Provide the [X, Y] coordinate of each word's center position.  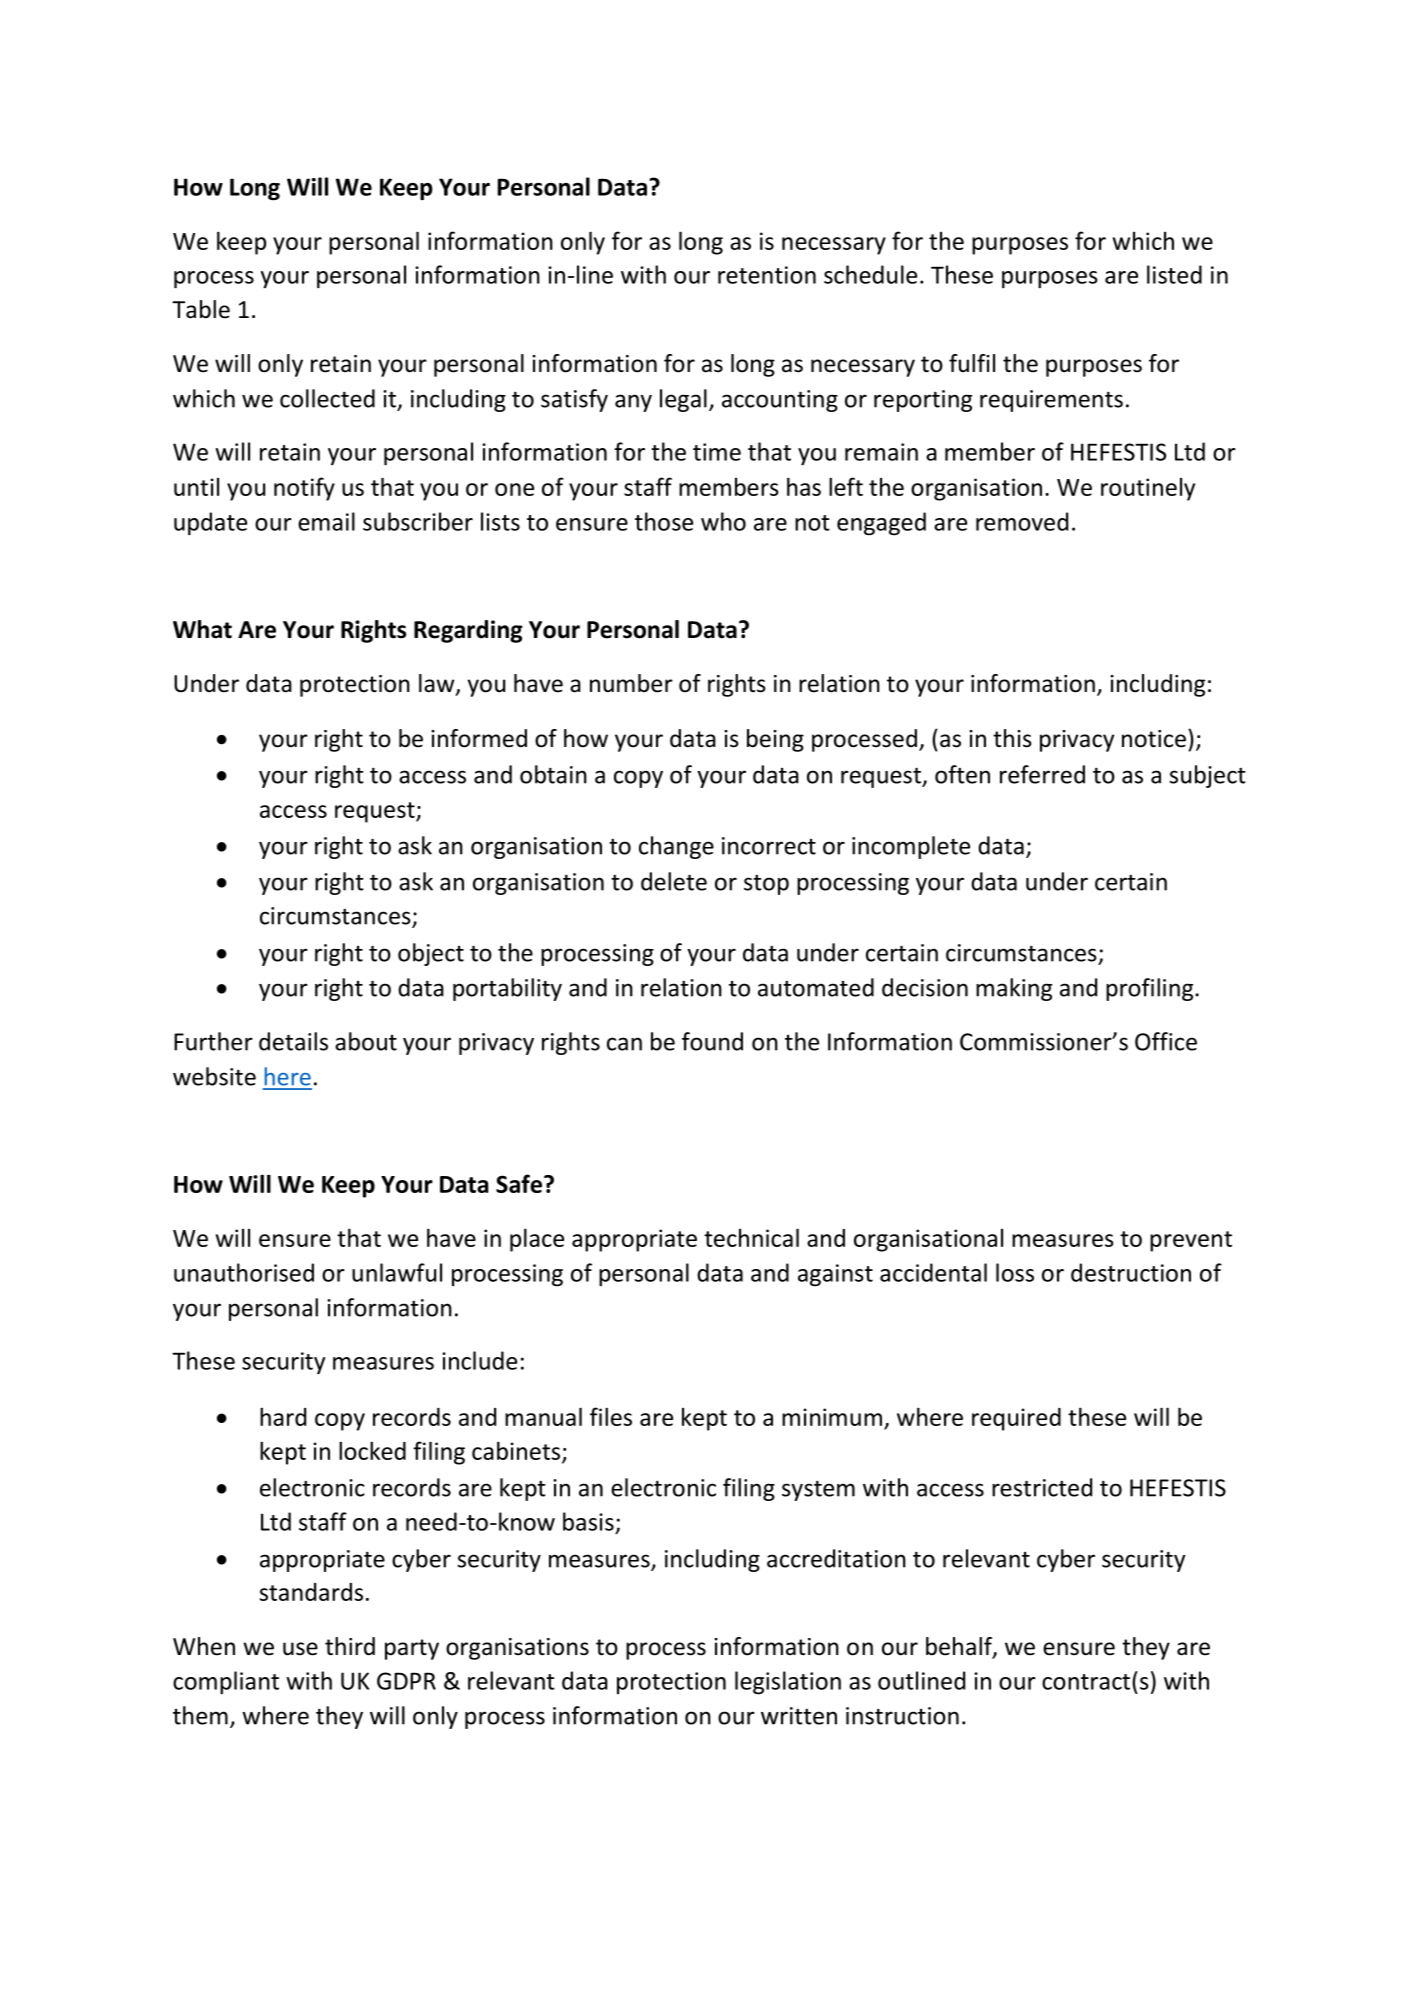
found [712, 1041]
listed [1174, 274]
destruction [1131, 1272]
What [202, 629]
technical [751, 1237]
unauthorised [244, 1272]
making [1014, 989]
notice [1154, 739]
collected [327, 398]
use [300, 1649]
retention [767, 275]
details [293, 1041]
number [631, 683]
